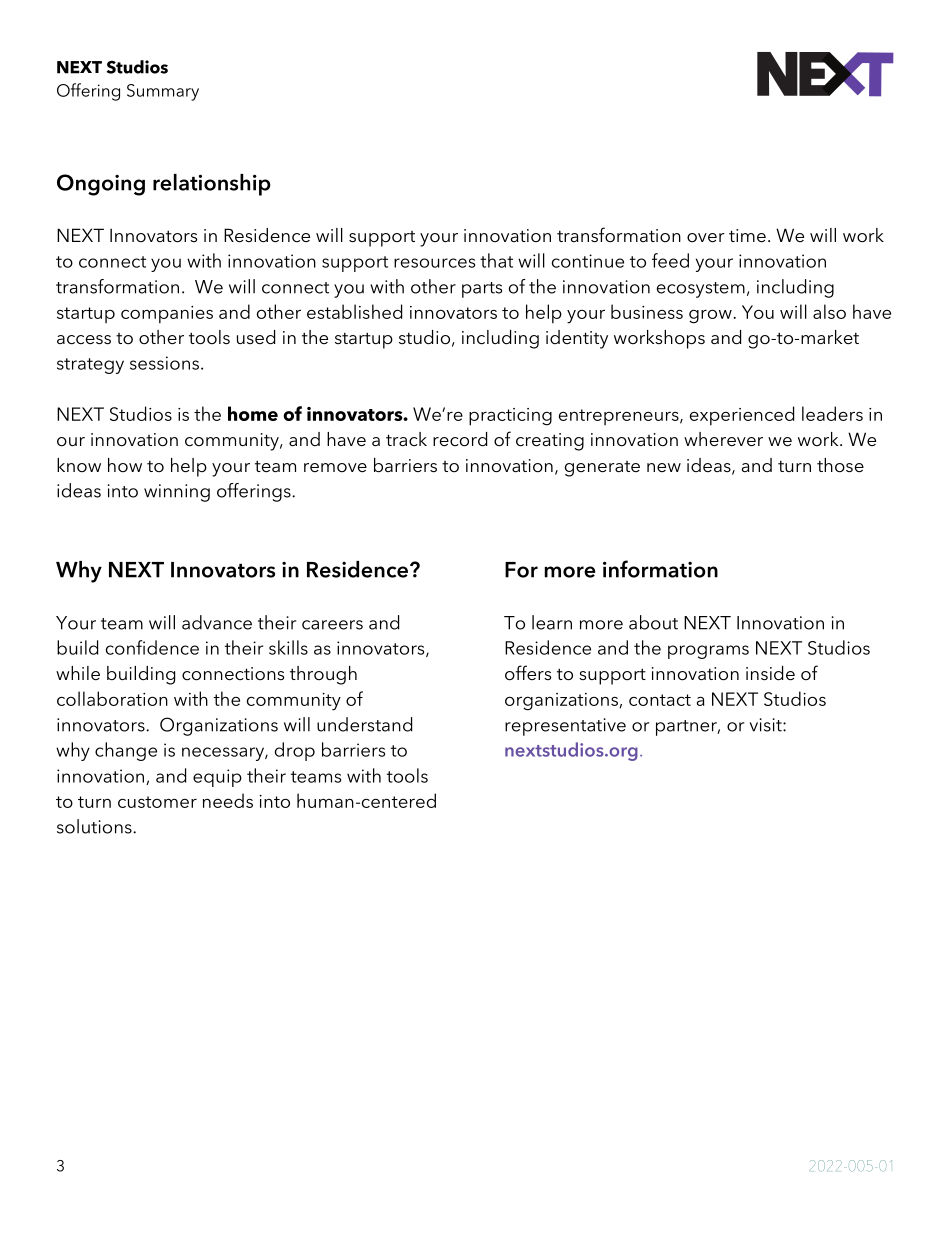  What do you see at coordinates (767, 725) in the page?
I see `visit` at bounding box center [767, 725].
